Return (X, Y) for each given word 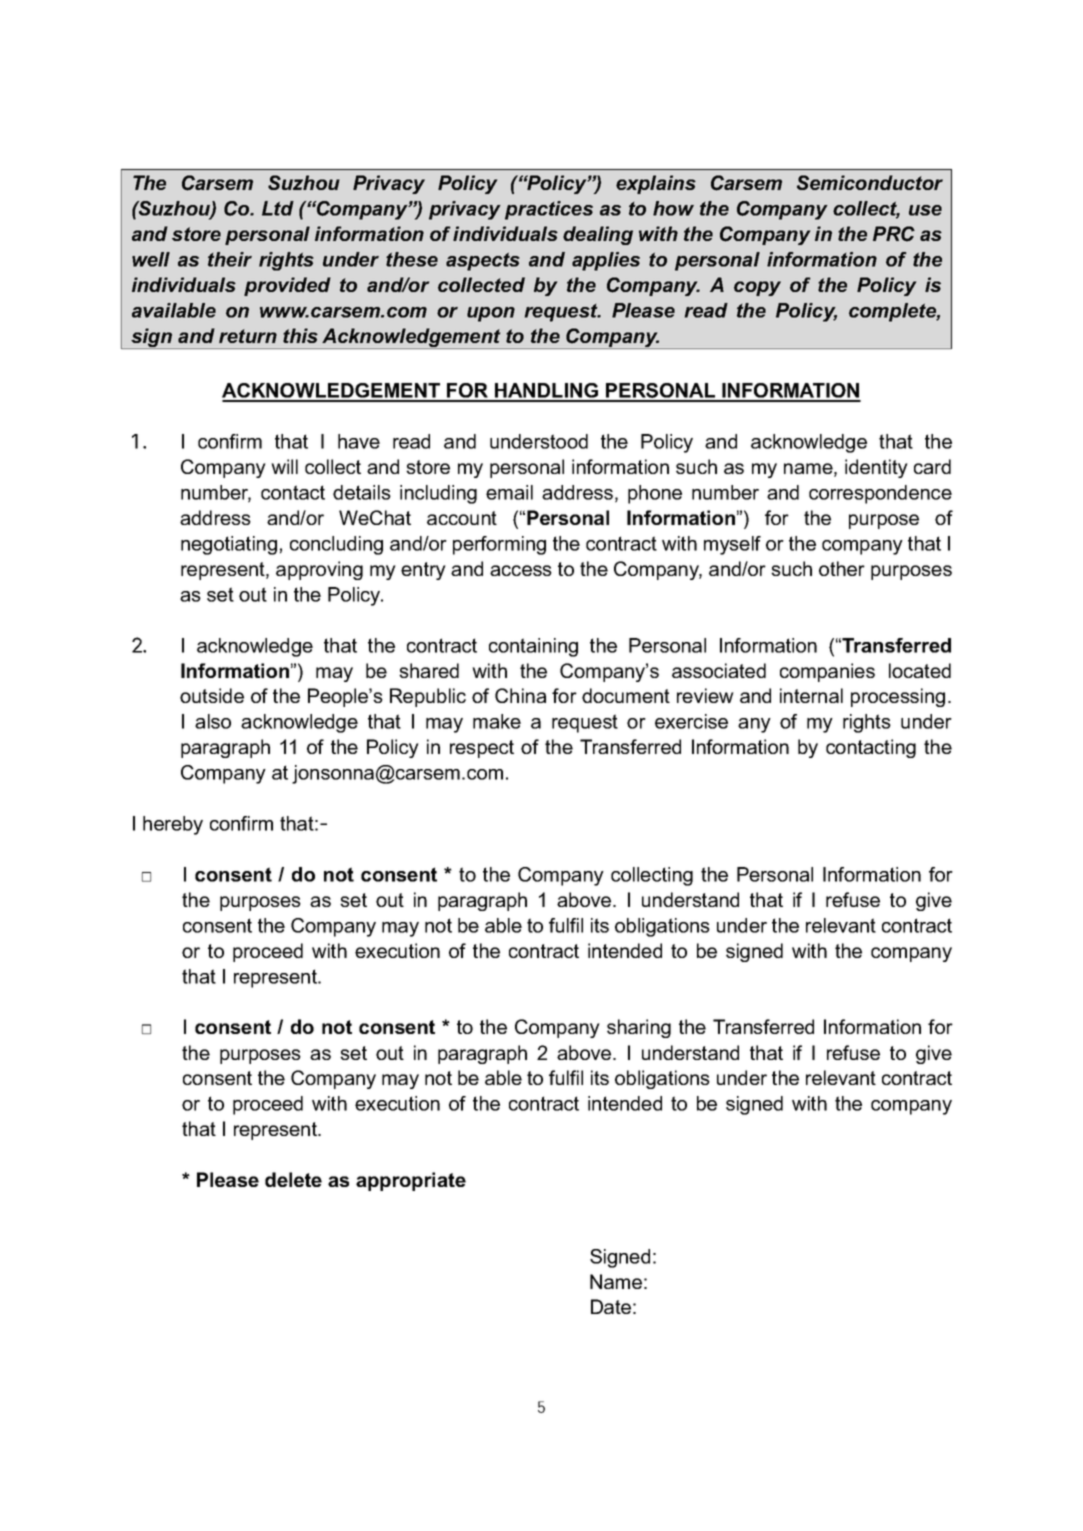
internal (811, 695)
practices (549, 210)
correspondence (880, 494)
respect (482, 749)
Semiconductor (870, 182)
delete (293, 1179)
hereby (173, 825)
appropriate (411, 1181)
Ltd (278, 208)
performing (499, 545)
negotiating (229, 545)
